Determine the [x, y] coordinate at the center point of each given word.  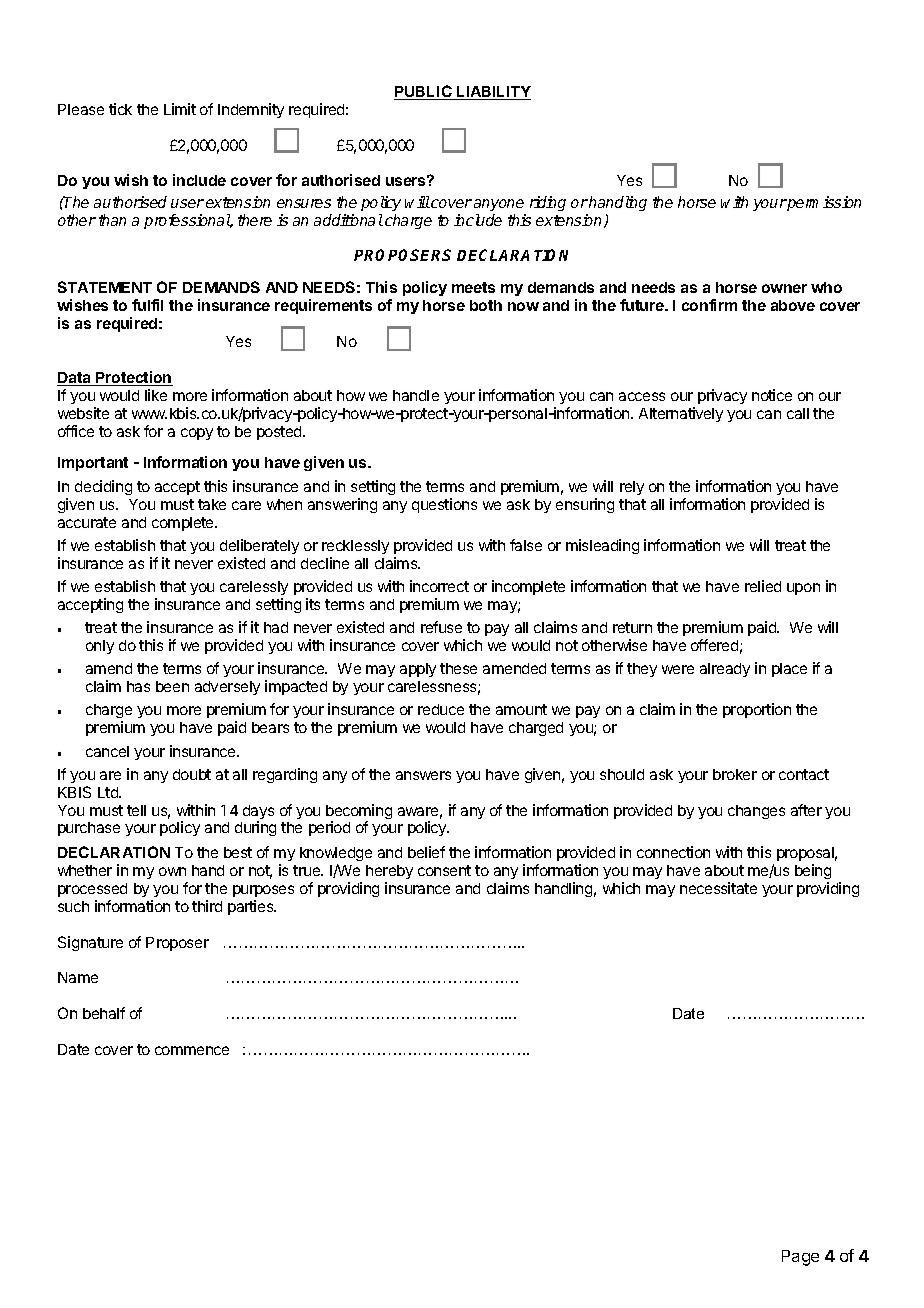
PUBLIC [424, 92]
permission [823, 203]
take [212, 504]
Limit [180, 109]
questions [444, 505]
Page [800, 1258]
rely [632, 488]
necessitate [718, 888]
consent [444, 870]
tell [136, 810]
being [813, 873]
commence [192, 1050]
